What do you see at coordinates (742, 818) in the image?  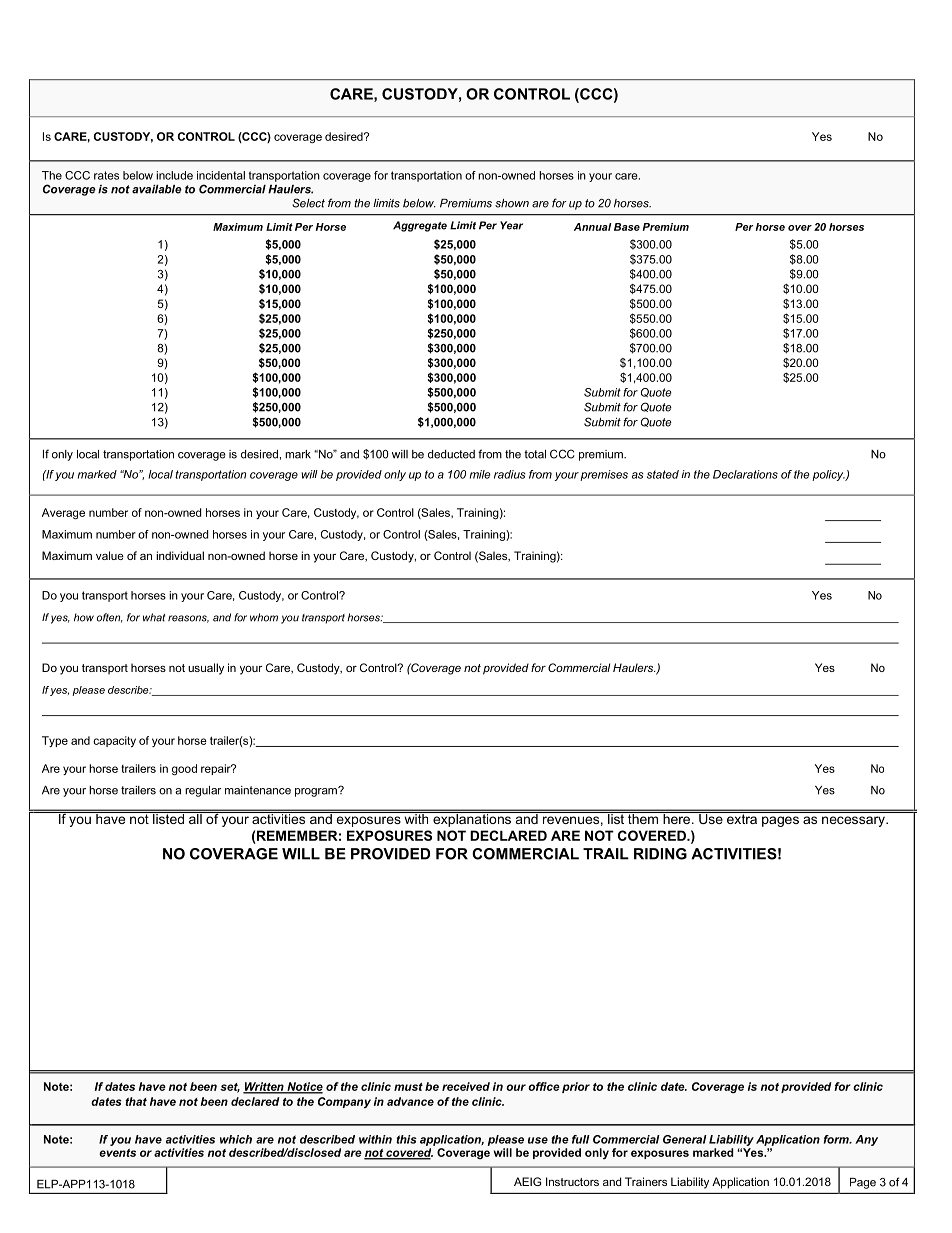 I see `extra` at bounding box center [742, 818].
